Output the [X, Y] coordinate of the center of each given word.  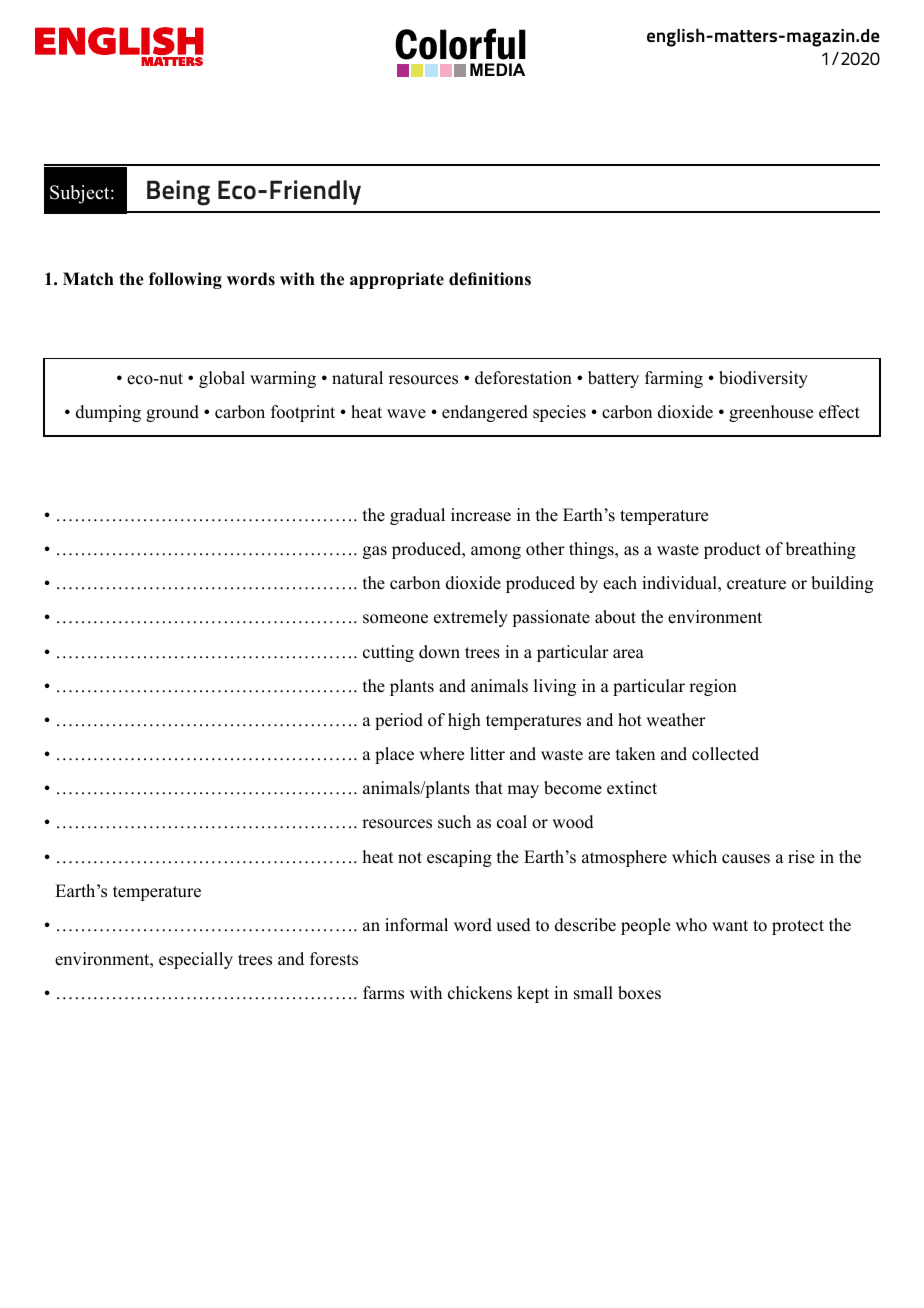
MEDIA [497, 69]
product [732, 550]
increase [481, 515]
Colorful [460, 44]
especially [196, 960]
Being [178, 193]
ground [172, 413]
